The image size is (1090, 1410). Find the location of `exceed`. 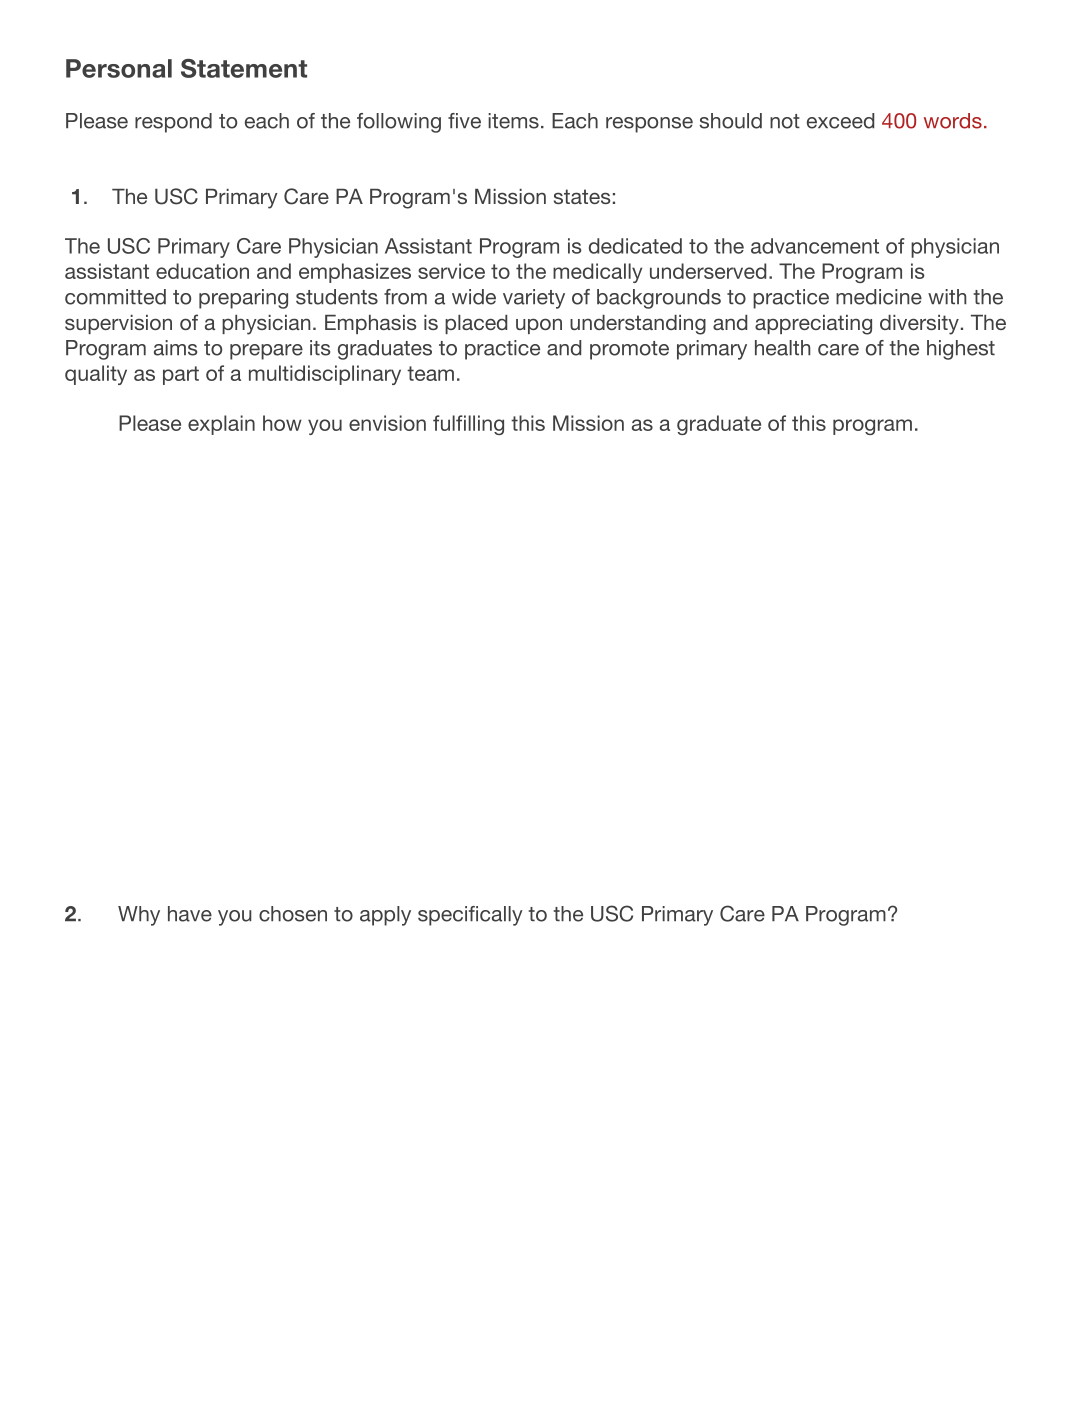

exceed is located at coordinates (840, 121).
